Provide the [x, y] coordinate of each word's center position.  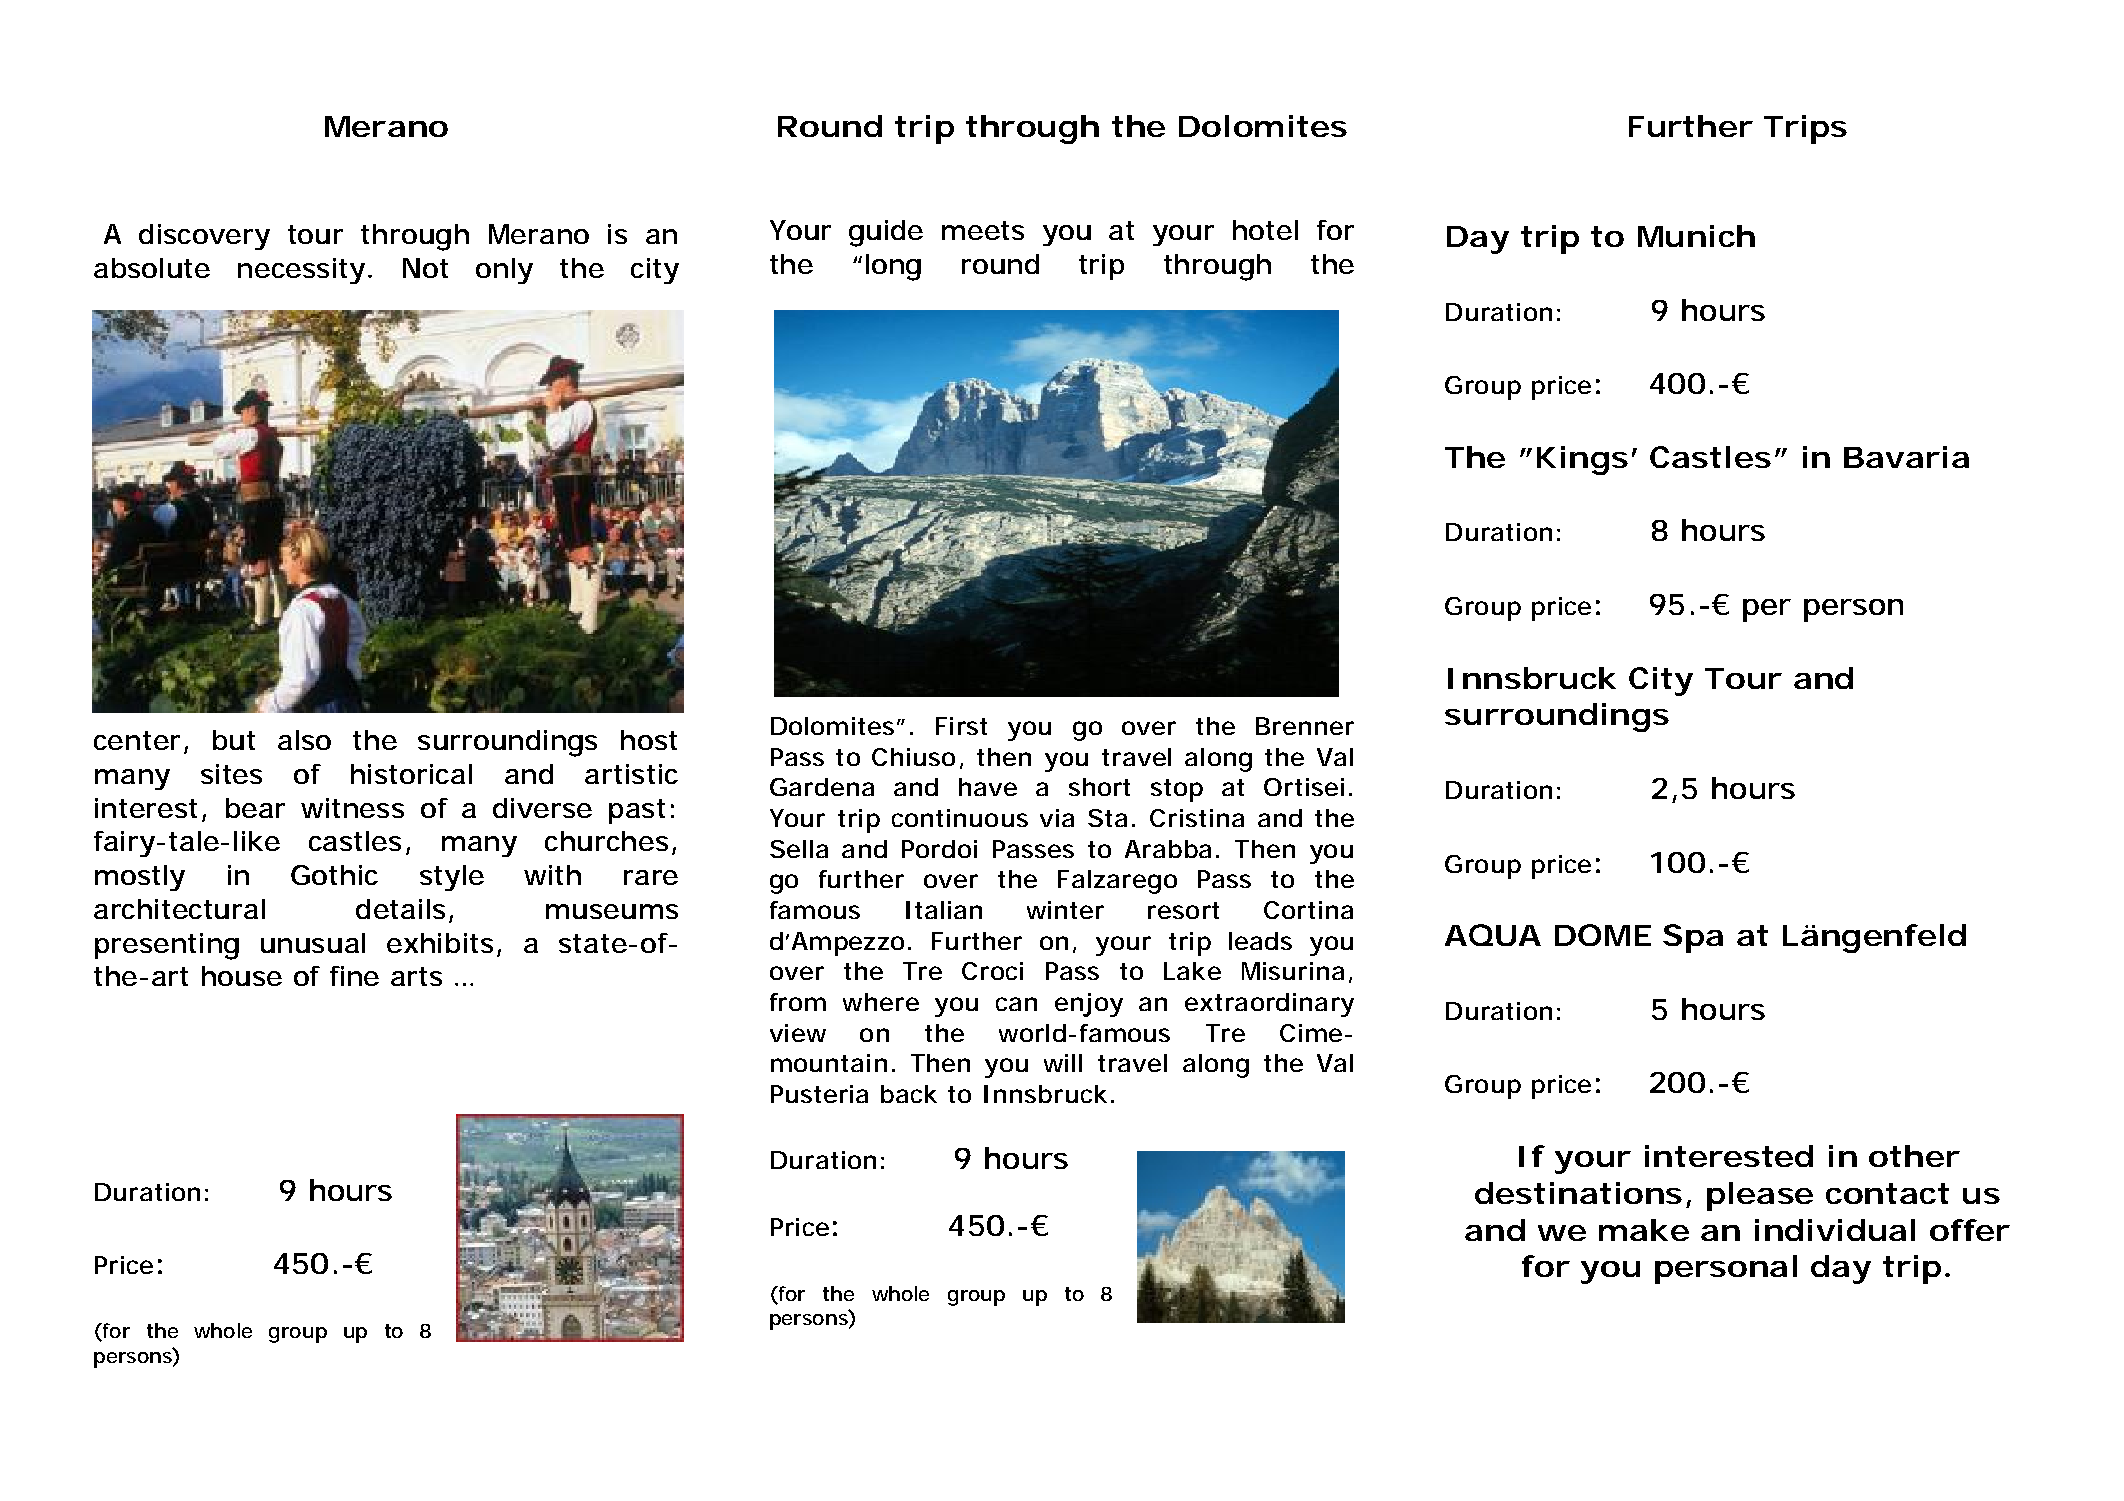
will [1063, 1063]
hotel [1265, 230]
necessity [301, 271]
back [909, 1094]
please [1760, 1196]
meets [983, 230]
